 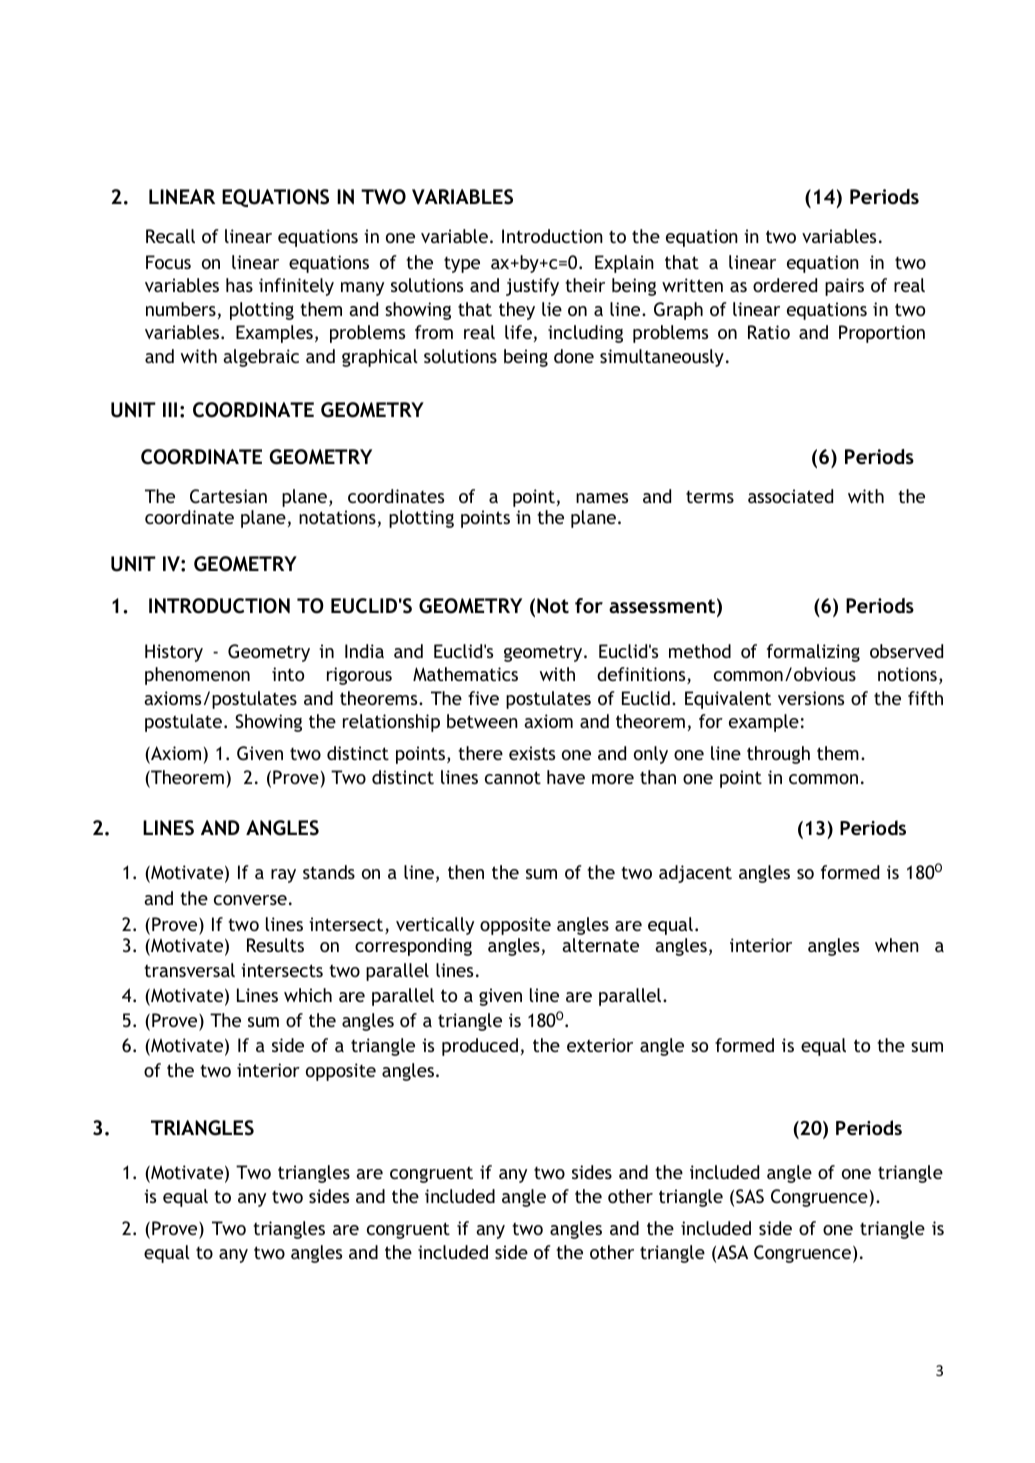 I want to click on associated, so click(x=790, y=496).
